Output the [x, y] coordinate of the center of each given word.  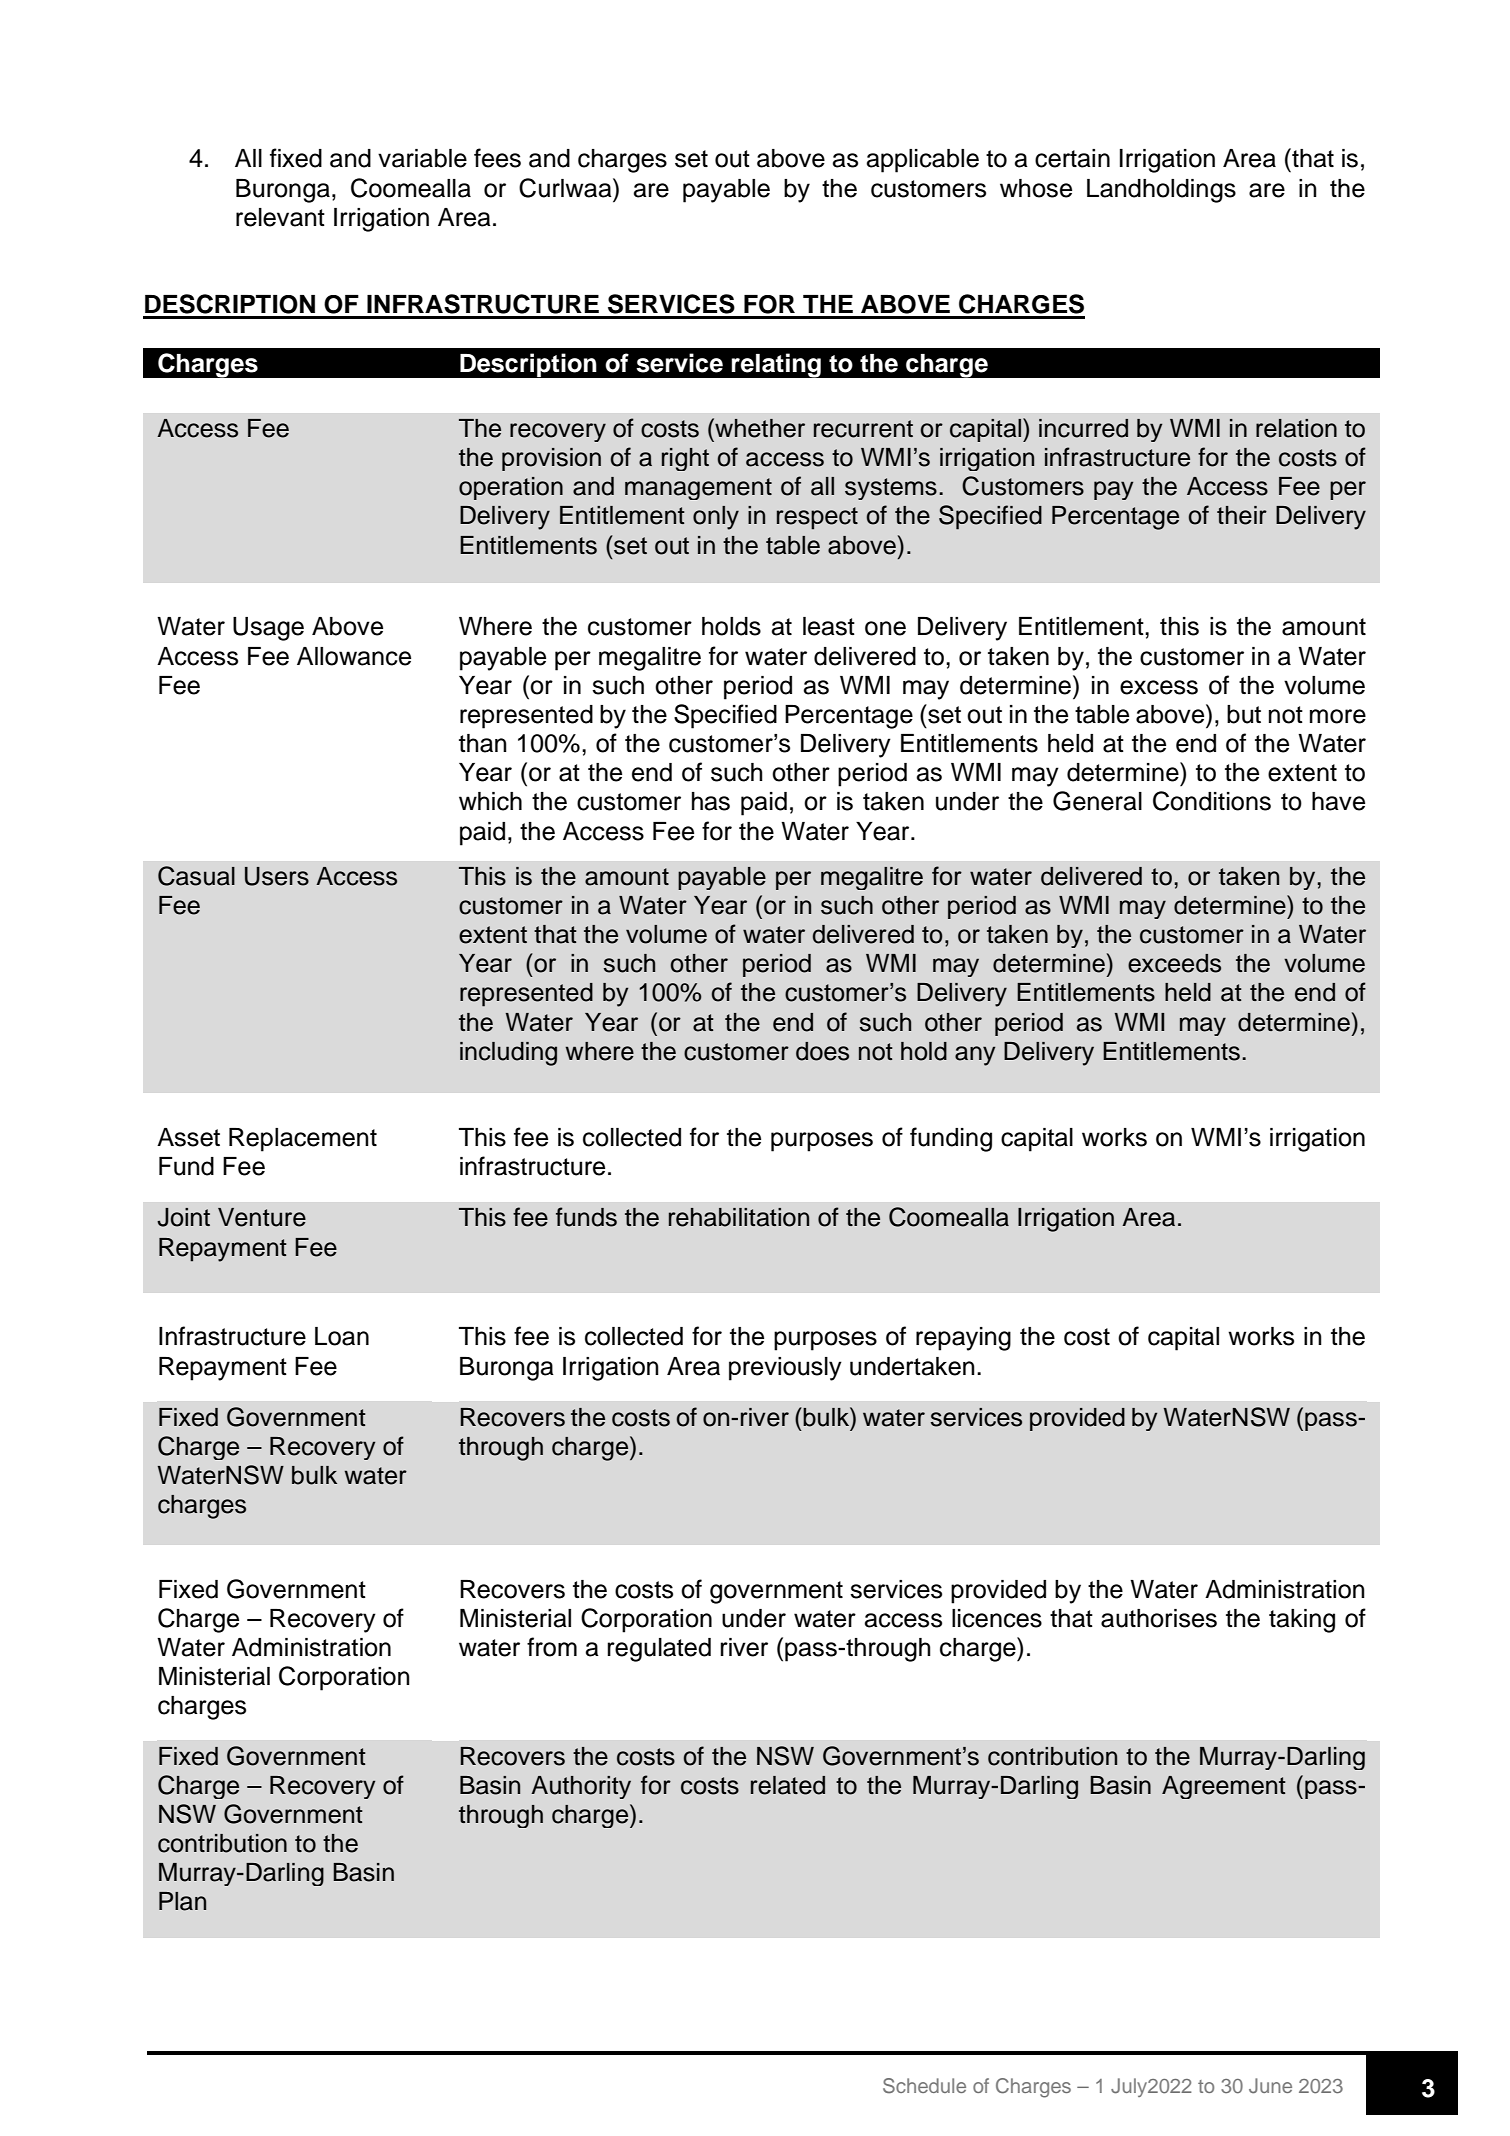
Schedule [924, 2086]
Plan [182, 1901]
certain [1072, 158]
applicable [923, 161]
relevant [280, 217]
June [1270, 2086]
